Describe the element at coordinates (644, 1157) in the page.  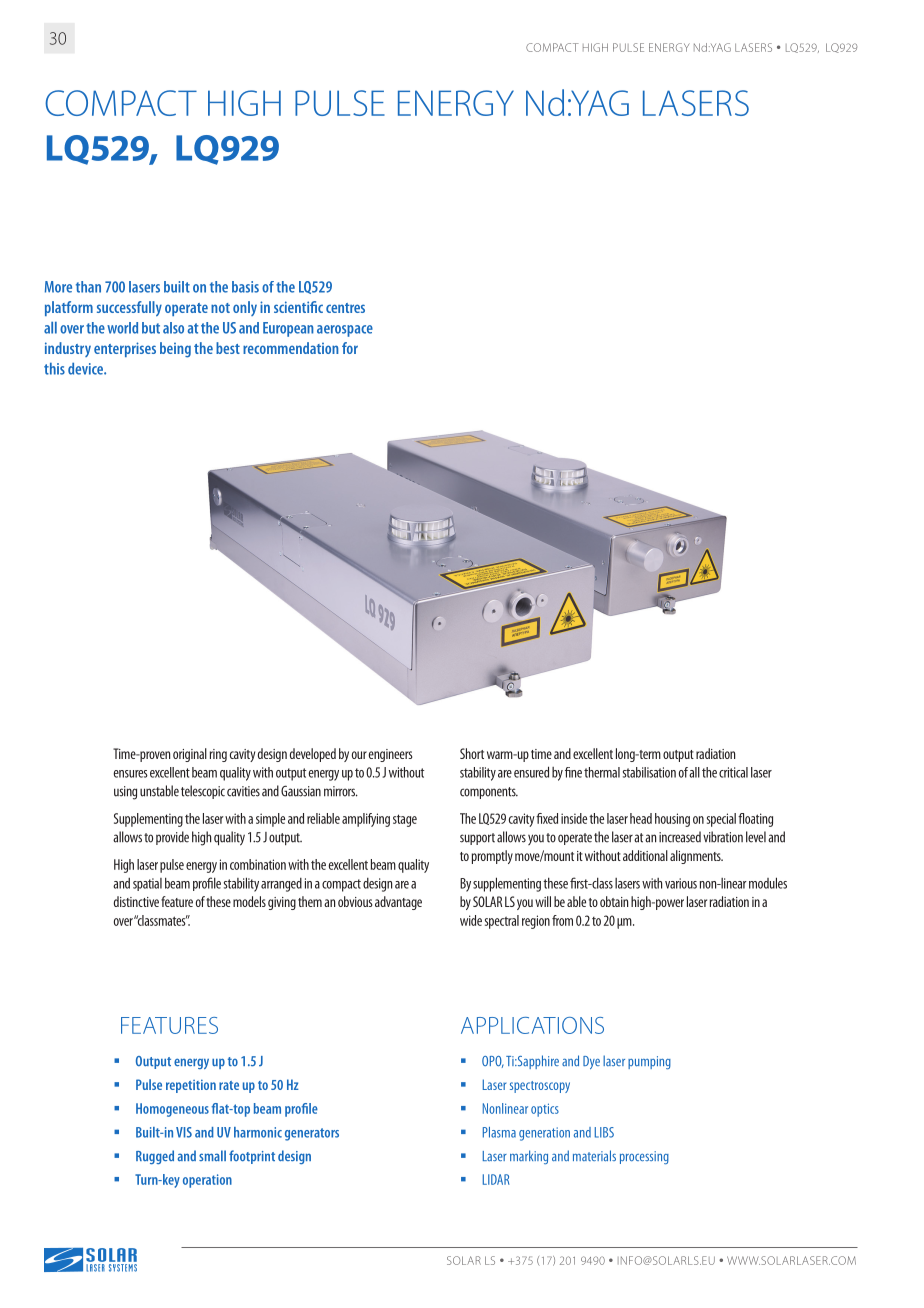
I see `processing` at that location.
